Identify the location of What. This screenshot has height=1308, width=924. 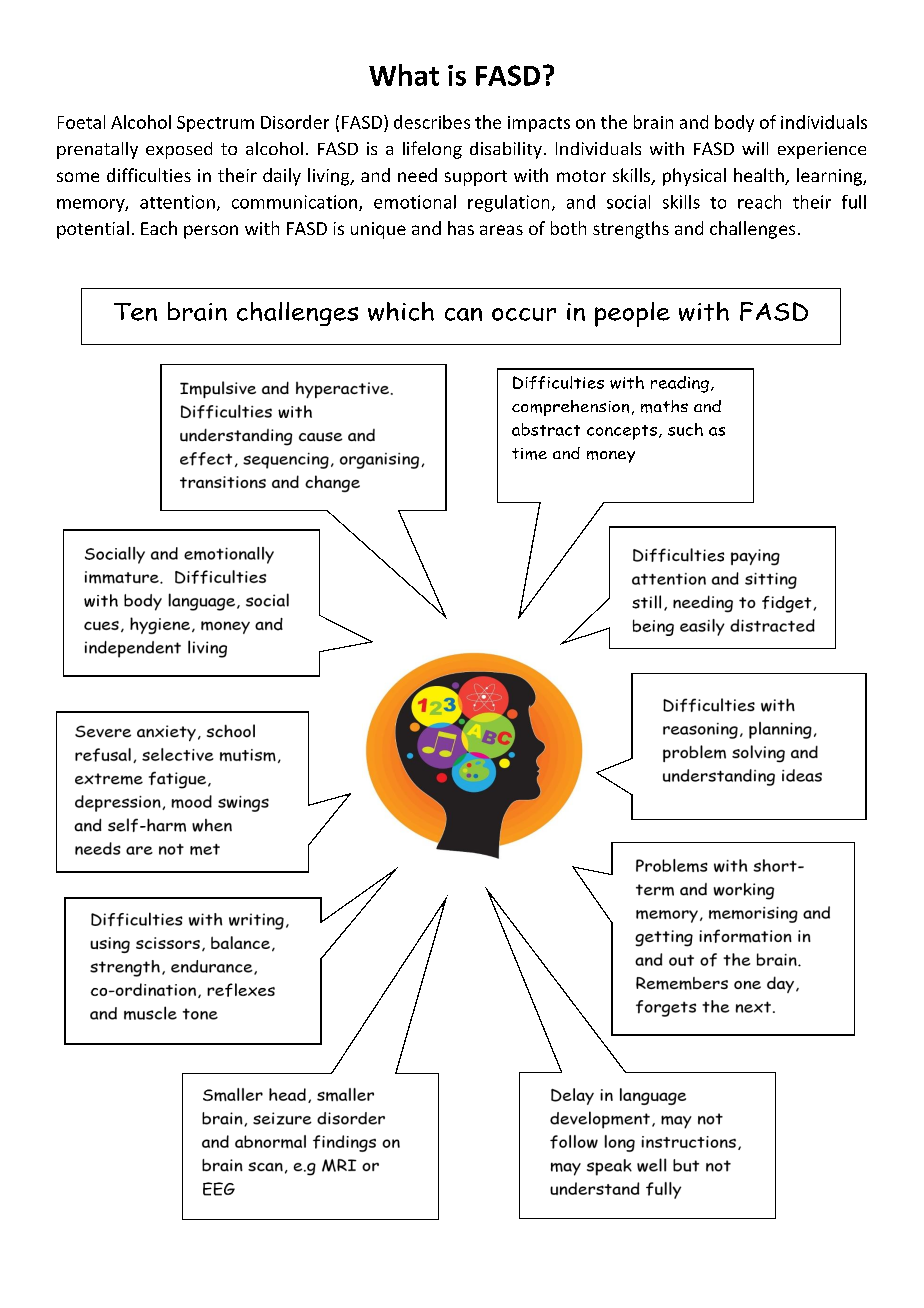
(404, 75).
